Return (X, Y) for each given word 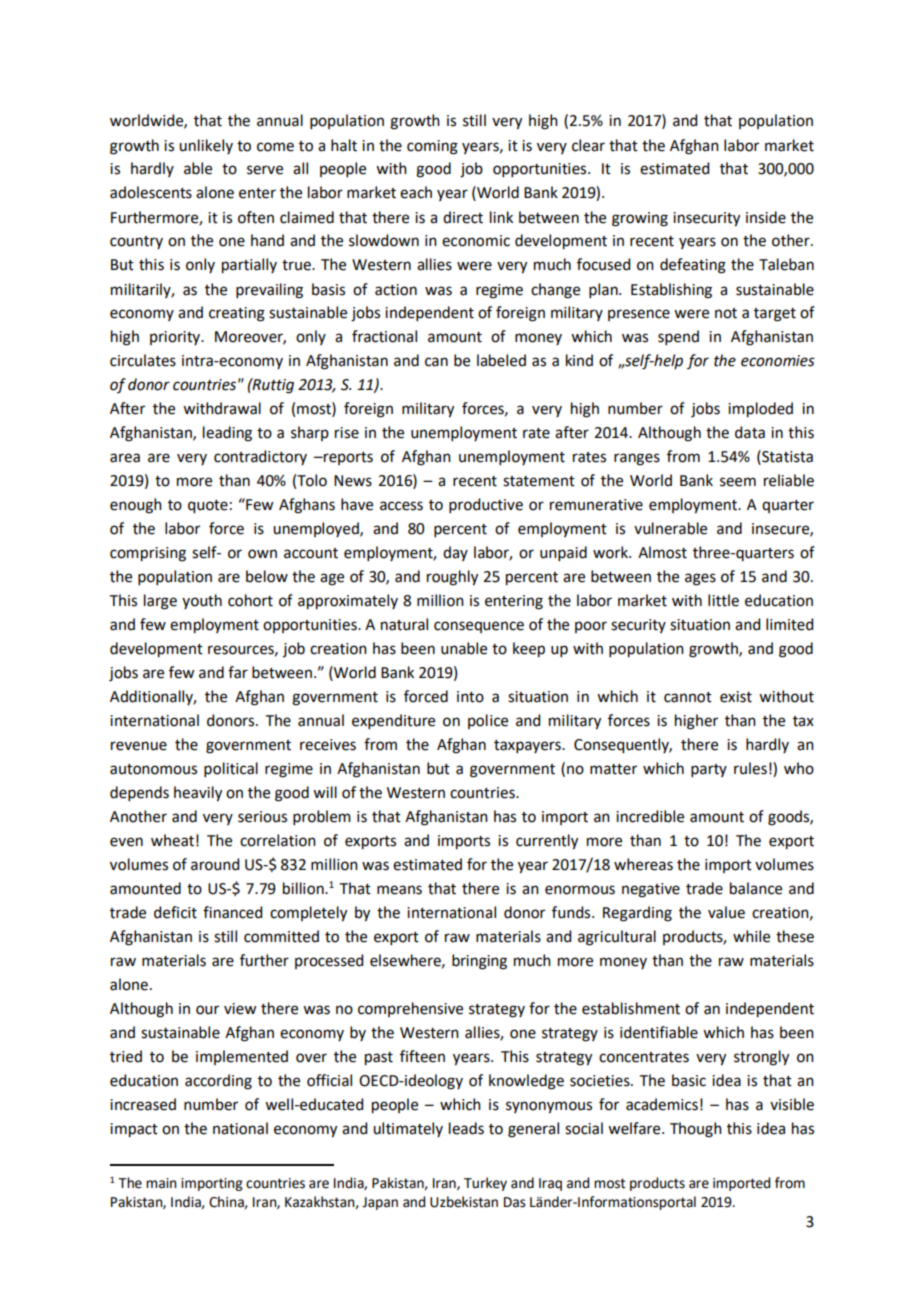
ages (700, 579)
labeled (501, 360)
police (488, 721)
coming (432, 147)
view (240, 1009)
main (161, 1183)
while (751, 936)
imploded (760, 410)
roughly (452, 578)
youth (202, 601)
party (709, 770)
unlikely (206, 146)
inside (766, 217)
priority (176, 338)
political (231, 769)
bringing (479, 962)
